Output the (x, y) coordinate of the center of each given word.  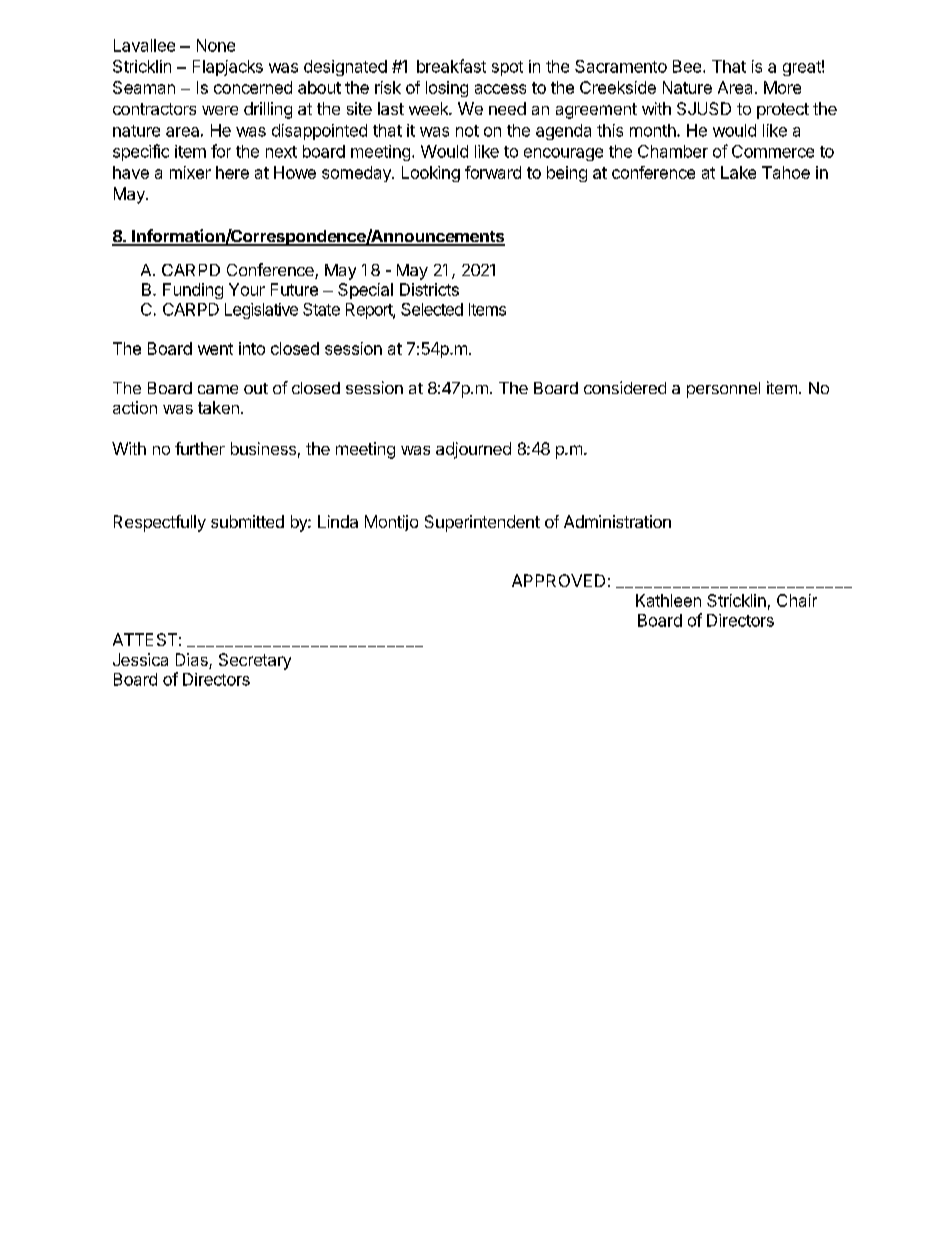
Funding (193, 291)
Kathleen (668, 600)
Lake (738, 172)
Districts (429, 289)
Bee (688, 66)
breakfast (451, 66)
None (216, 45)
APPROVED (558, 580)
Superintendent (482, 523)
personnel (723, 390)
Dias (193, 661)
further (200, 448)
